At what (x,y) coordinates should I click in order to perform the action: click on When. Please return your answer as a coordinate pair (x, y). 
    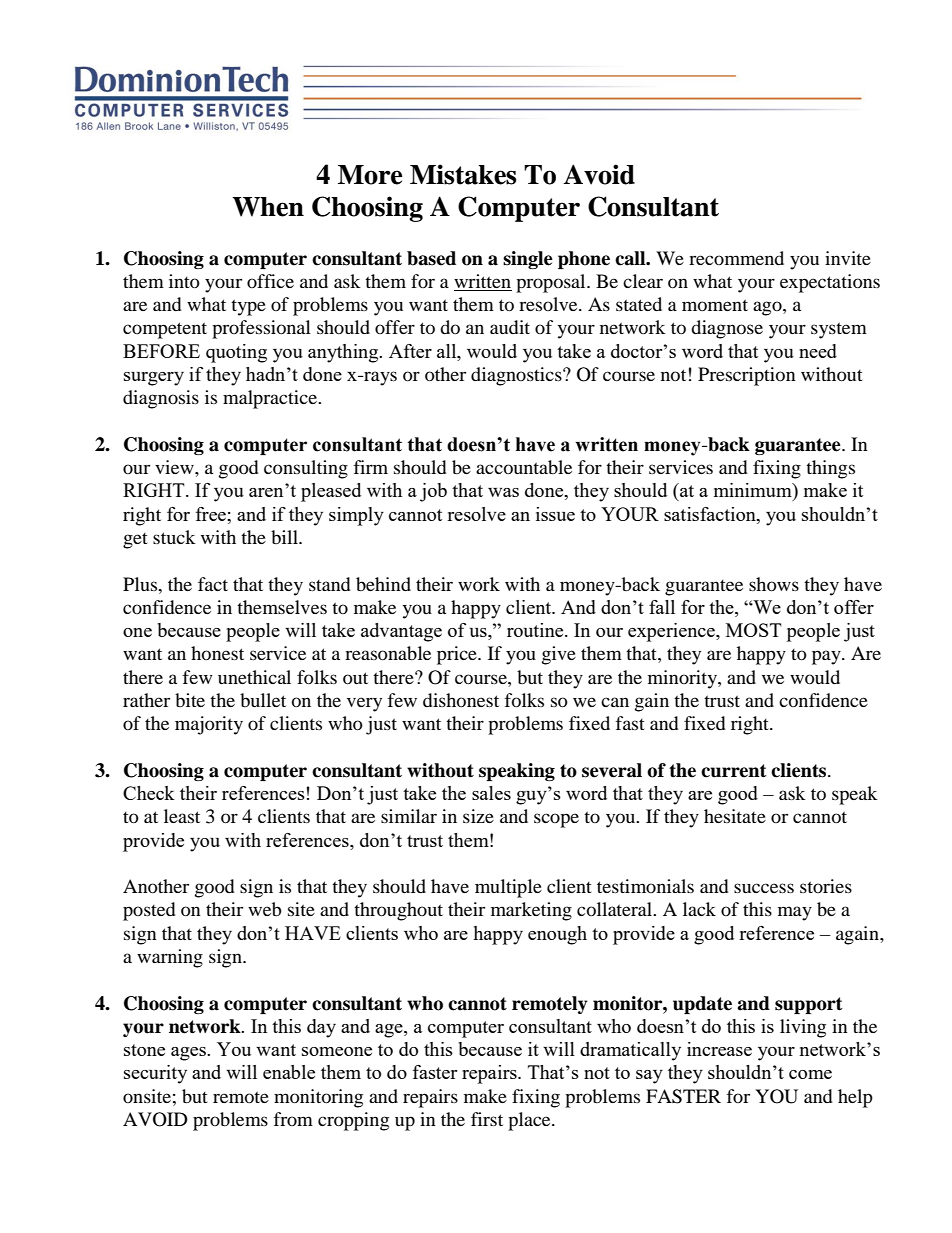
    Looking at the image, I should click on (268, 207).
